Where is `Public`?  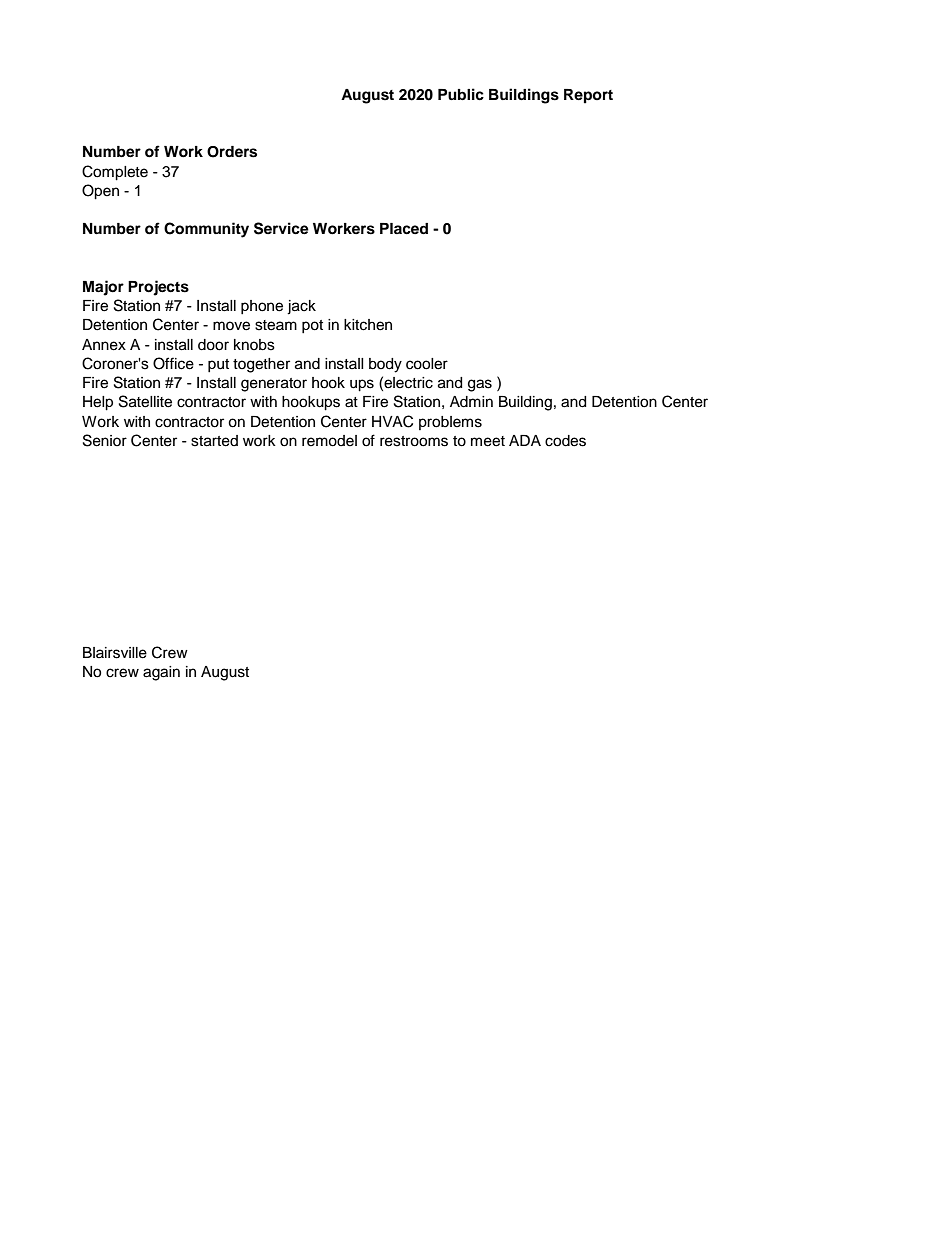 Public is located at coordinates (461, 94).
